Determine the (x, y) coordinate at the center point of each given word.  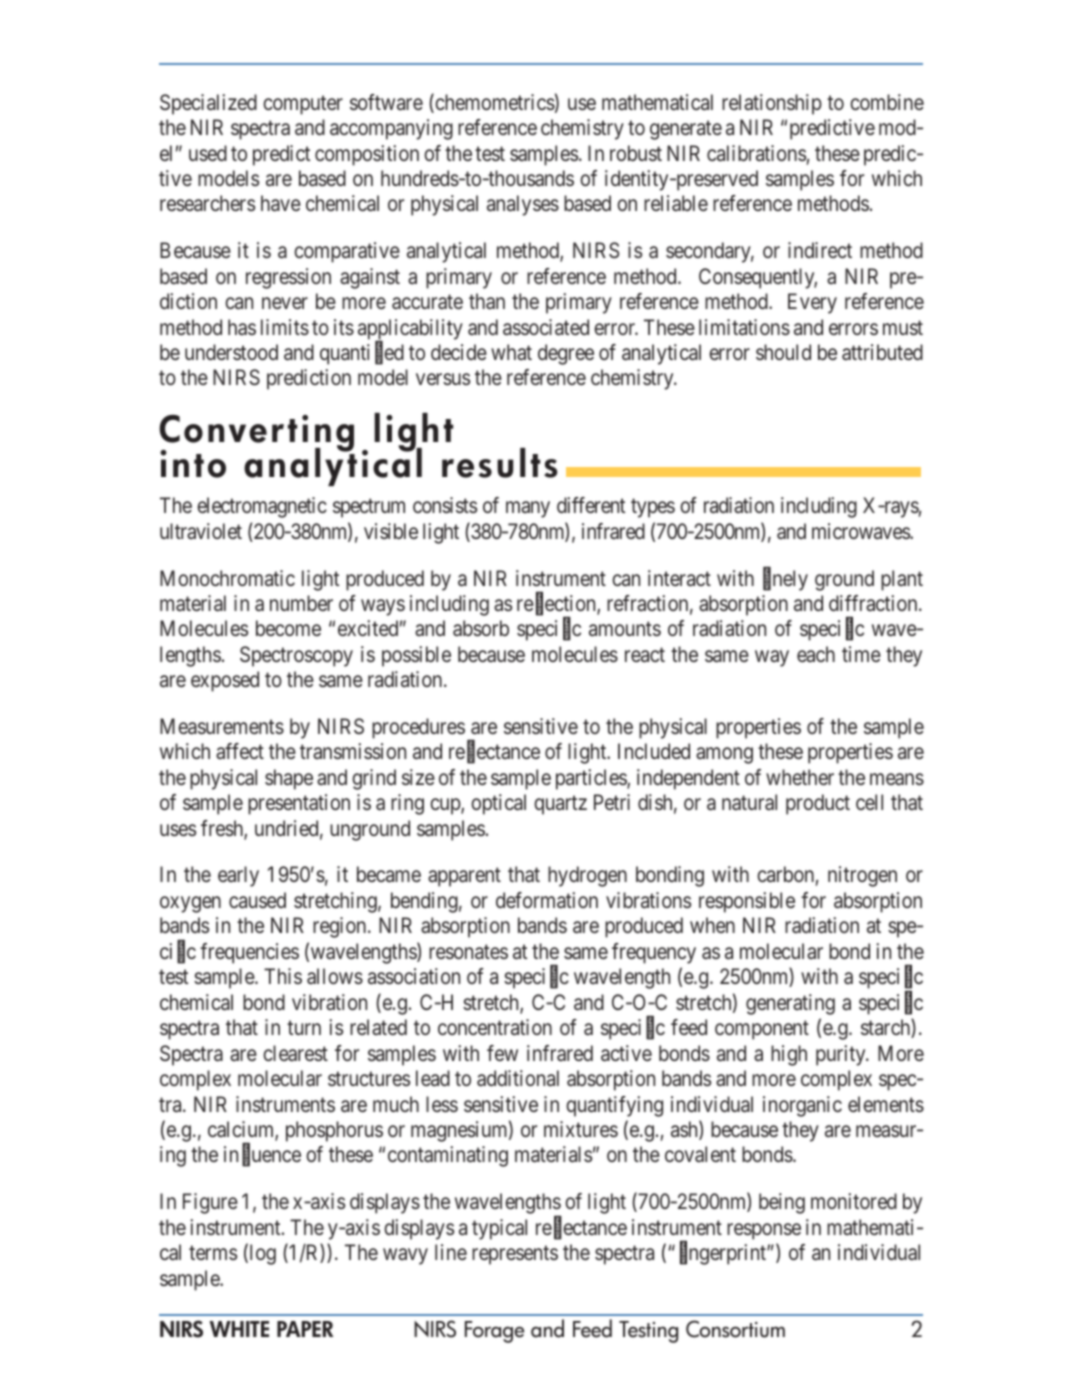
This (283, 976)
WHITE (239, 1329)
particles (592, 779)
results (499, 463)
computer (303, 105)
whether (800, 777)
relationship (772, 104)
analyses (523, 205)
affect (240, 751)
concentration (495, 1027)
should (783, 352)
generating (790, 1004)
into (193, 464)
